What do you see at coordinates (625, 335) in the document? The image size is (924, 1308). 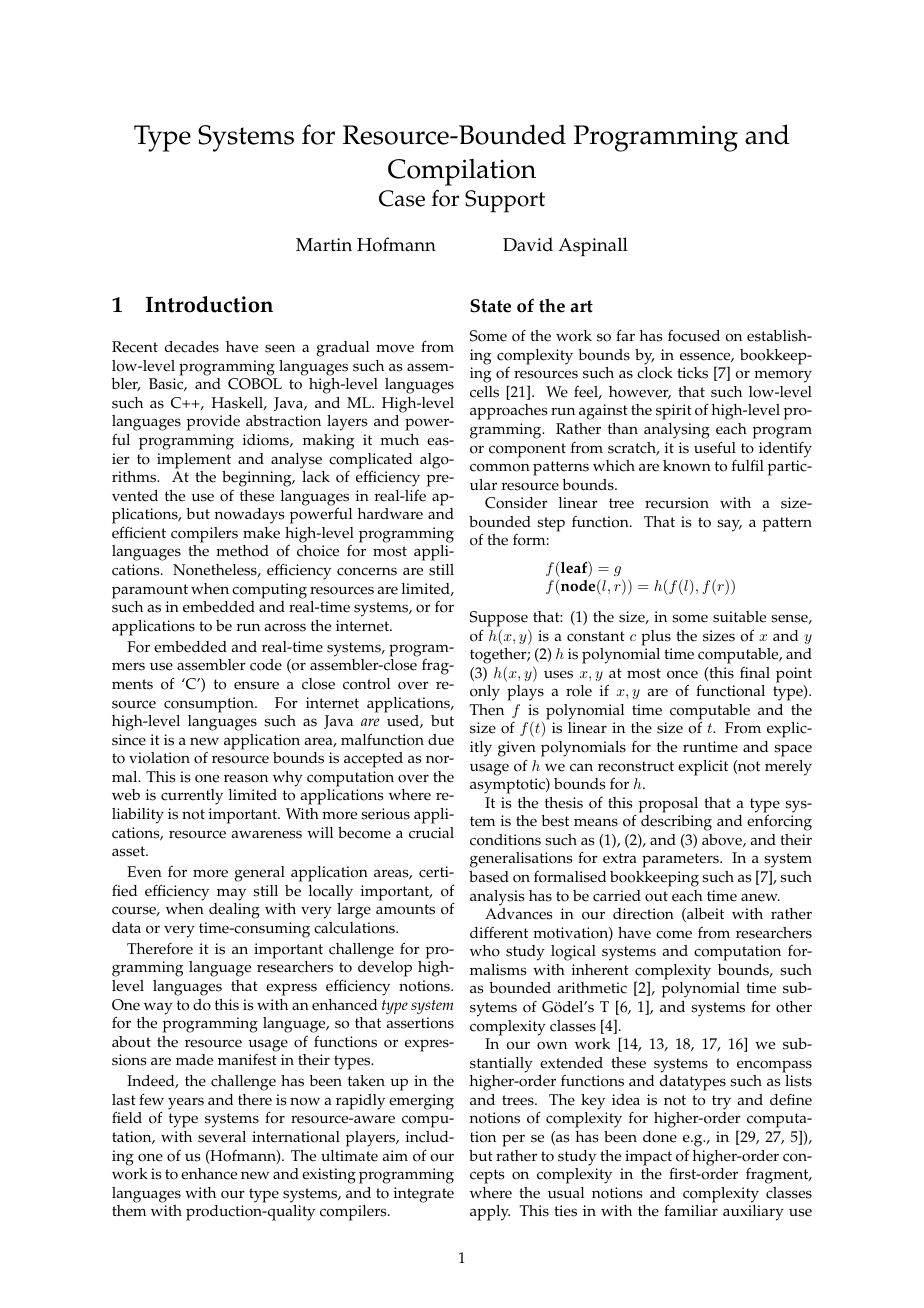 I see `far` at bounding box center [625, 335].
